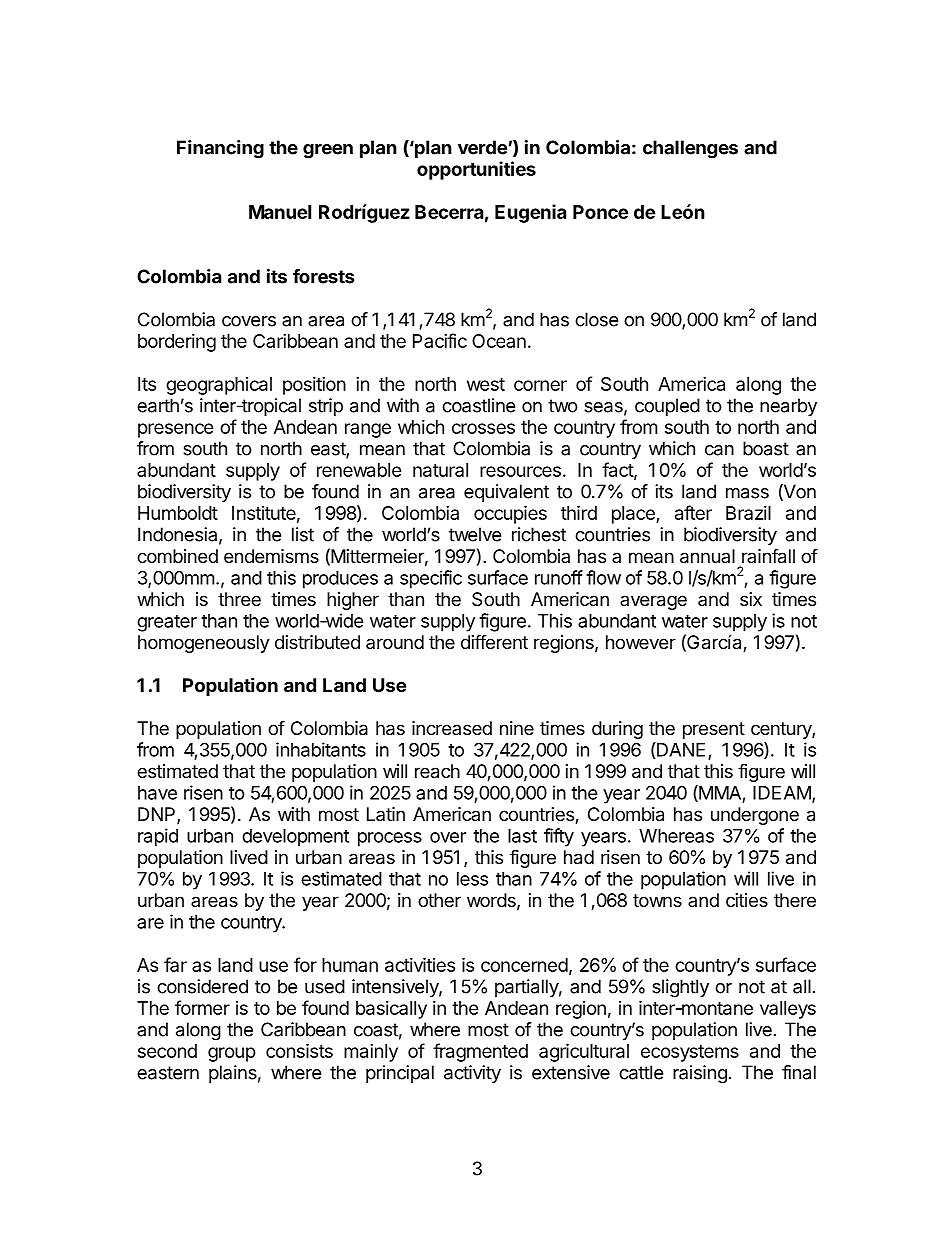  What do you see at coordinates (494, 641) in the screenshot?
I see `different` at bounding box center [494, 641].
